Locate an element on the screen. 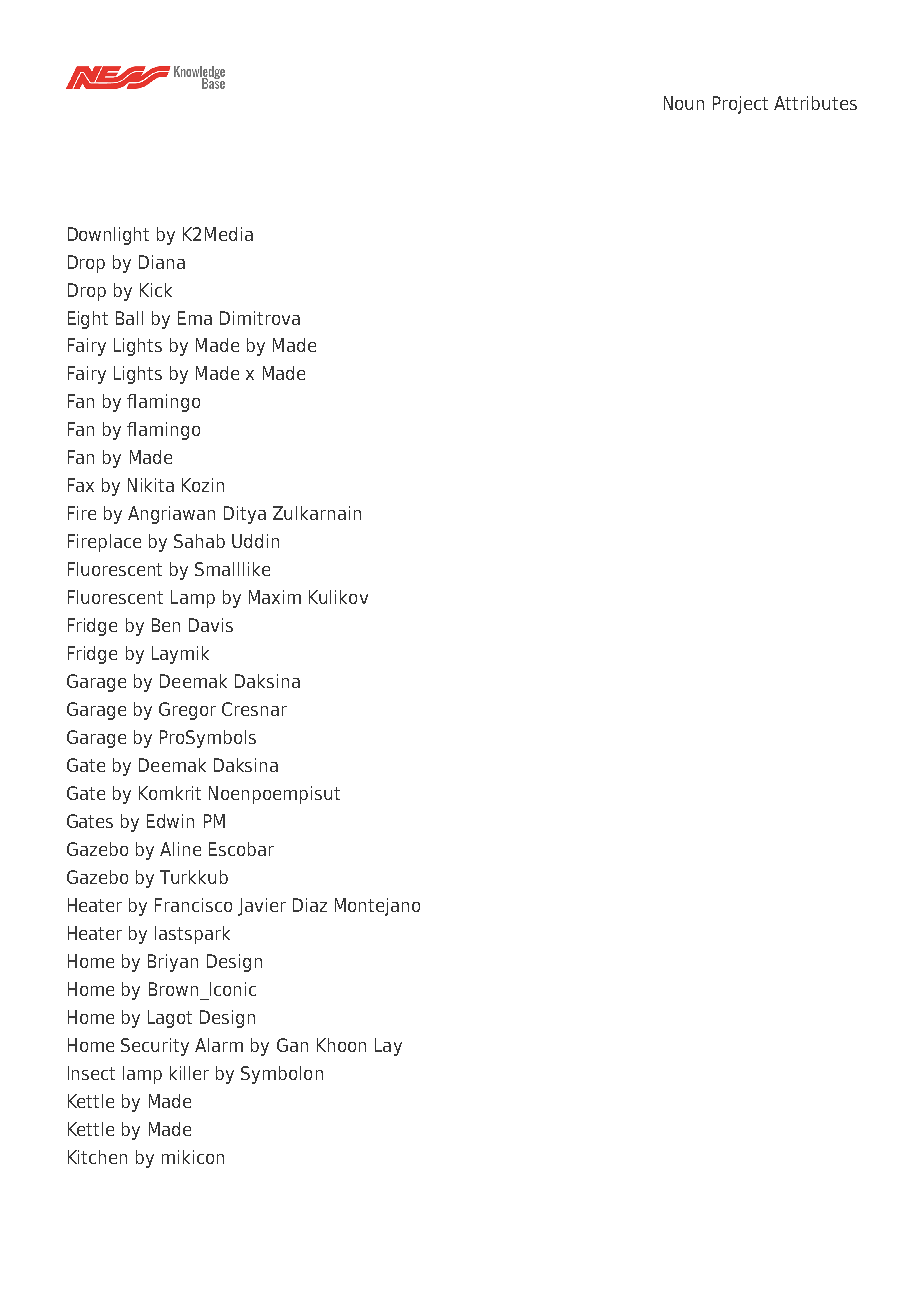  Javier is located at coordinates (262, 907).
